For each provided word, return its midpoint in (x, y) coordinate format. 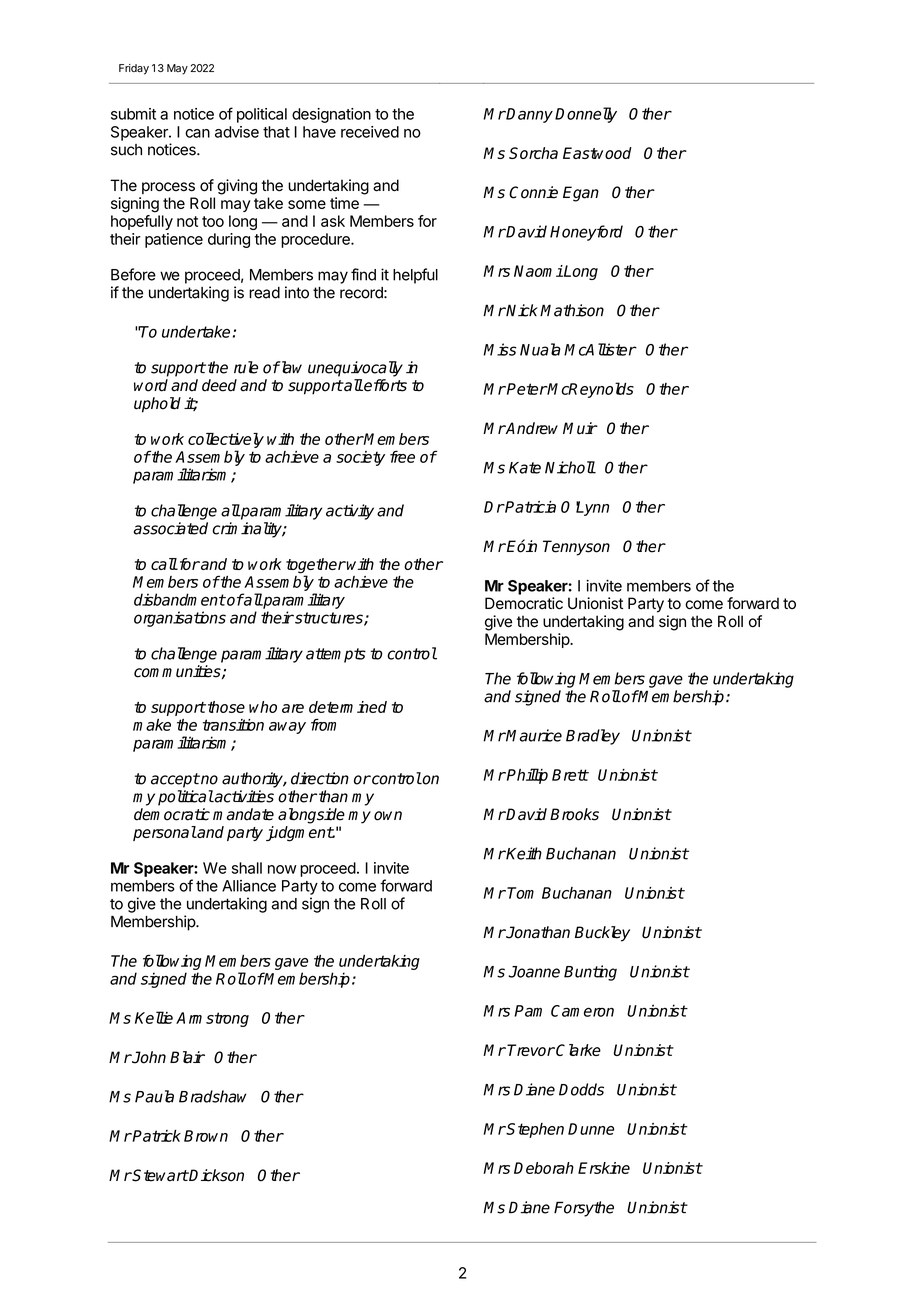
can (197, 133)
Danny (529, 115)
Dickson (216, 1175)
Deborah (544, 1168)
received (370, 132)
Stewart (160, 1175)
